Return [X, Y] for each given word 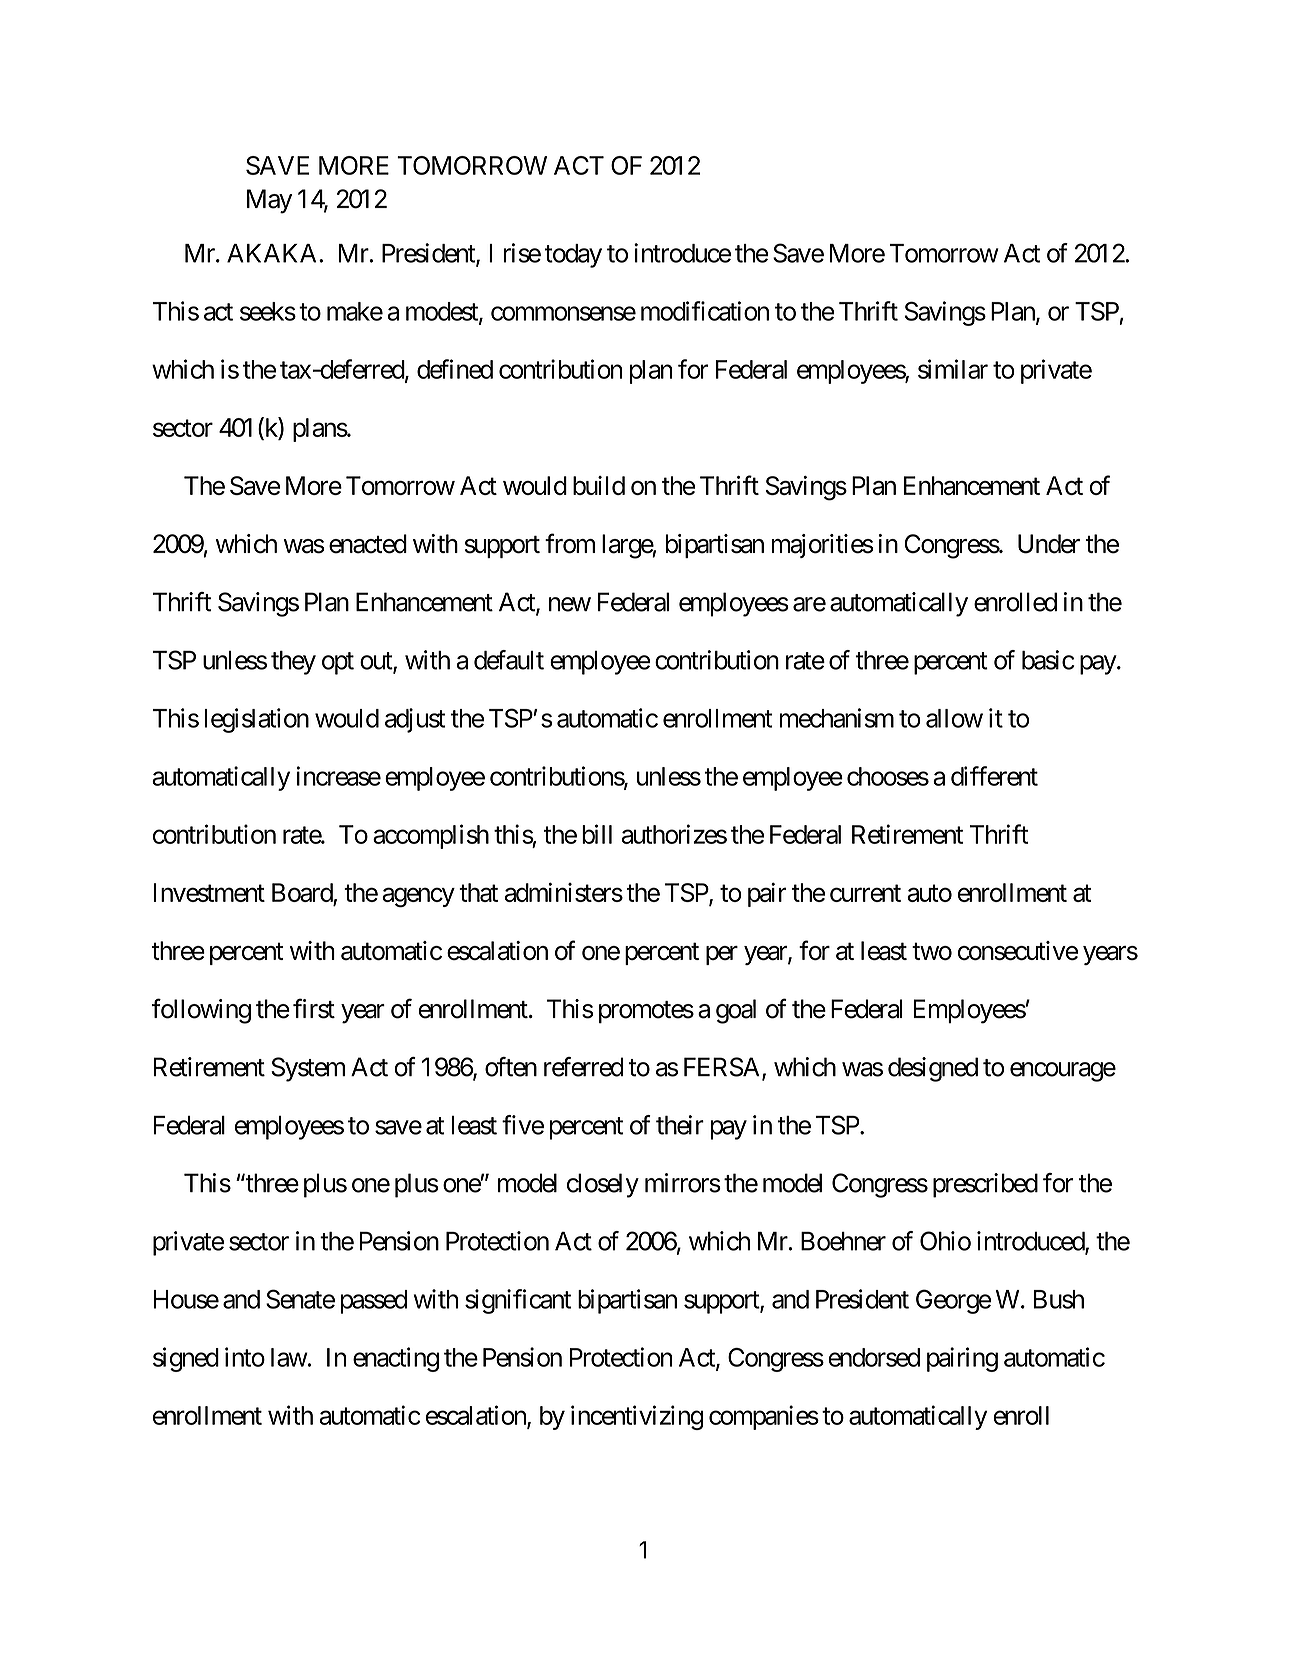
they [293, 663]
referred [583, 1067]
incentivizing [637, 1417]
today [573, 256]
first [314, 1008]
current [865, 893]
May [269, 201]
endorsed [874, 1357]
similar [953, 369]
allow [954, 718]
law [289, 1357]
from [570, 543]
